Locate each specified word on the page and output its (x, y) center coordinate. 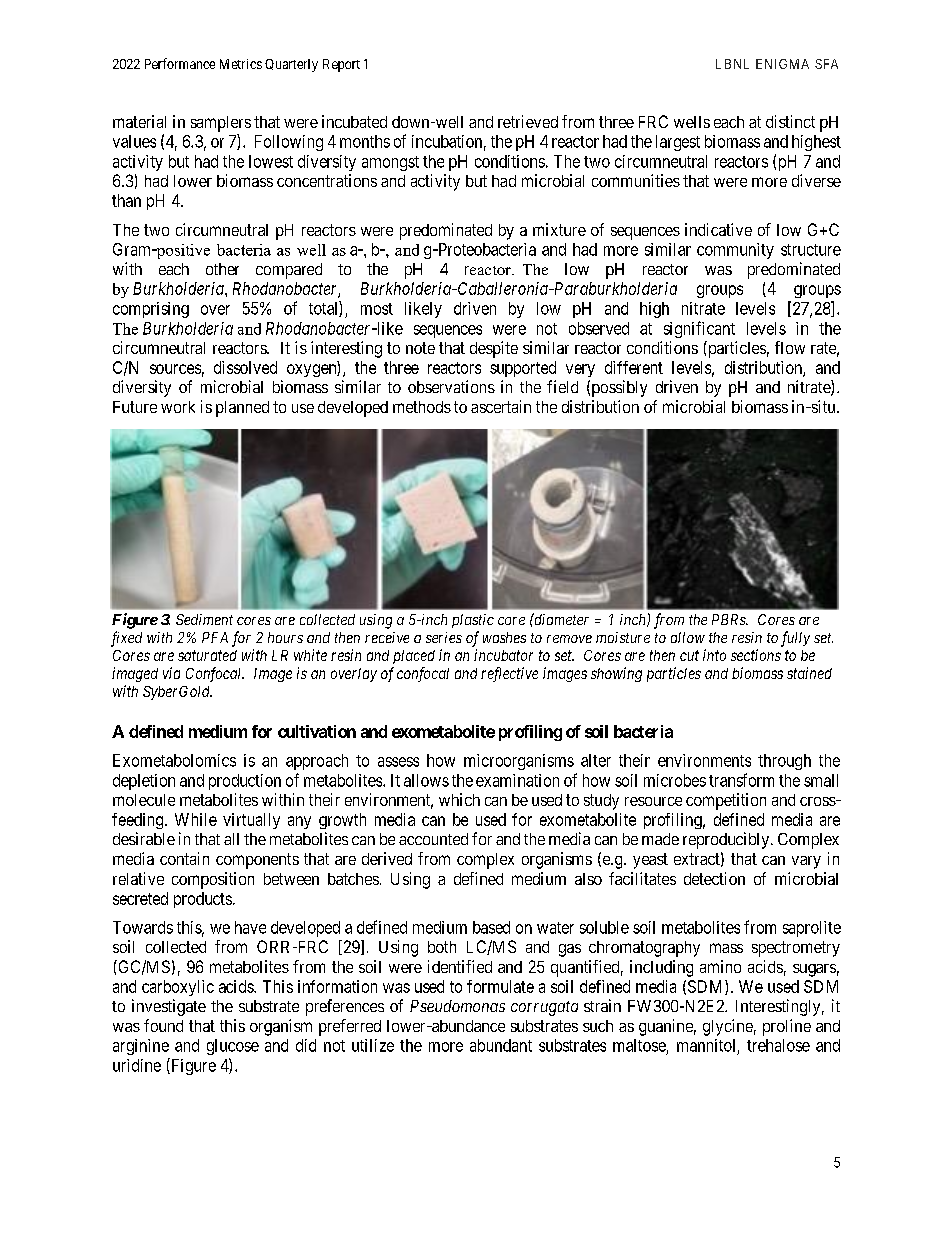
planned (242, 409)
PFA (215, 637)
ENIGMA (782, 64)
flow (790, 347)
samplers (221, 124)
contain (184, 858)
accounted (433, 839)
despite (494, 349)
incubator (503, 655)
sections (756, 655)
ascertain (501, 406)
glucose (233, 1047)
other (222, 269)
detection (714, 878)
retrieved (528, 121)
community (735, 251)
